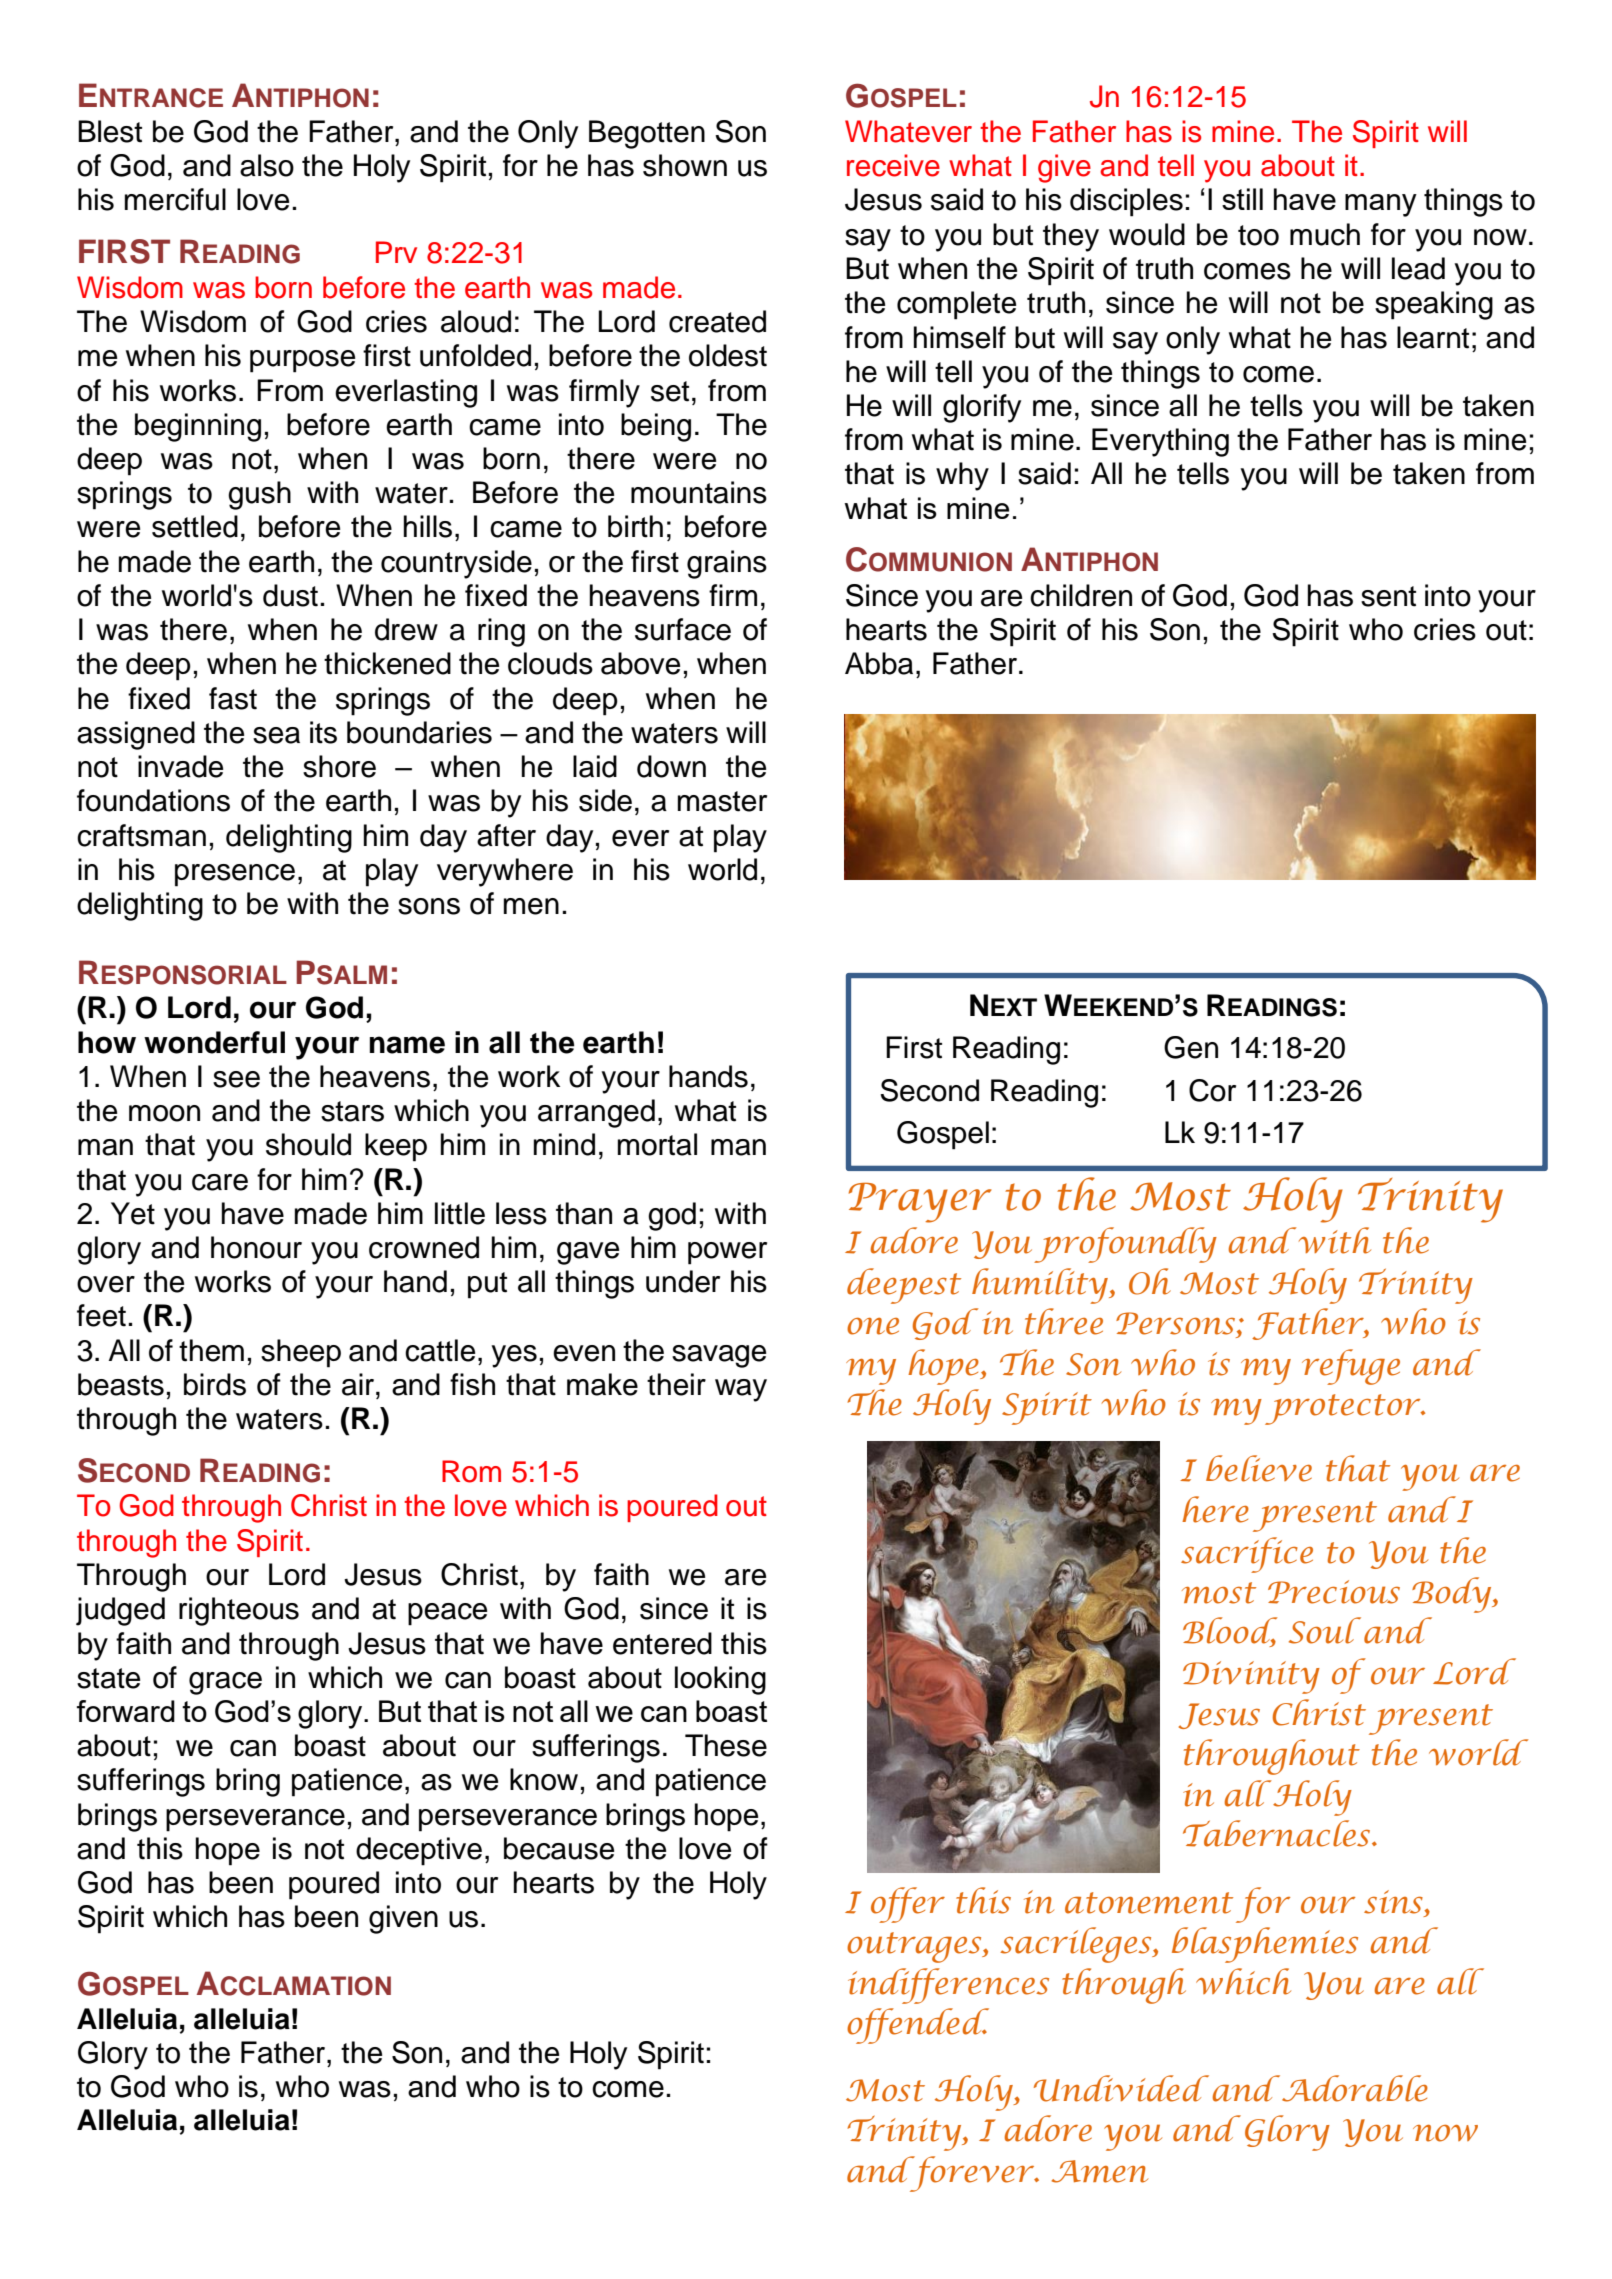 This image has height=2279, width=1612. Describe the element at coordinates (726, 1745) in the image. I see `These` at that location.
